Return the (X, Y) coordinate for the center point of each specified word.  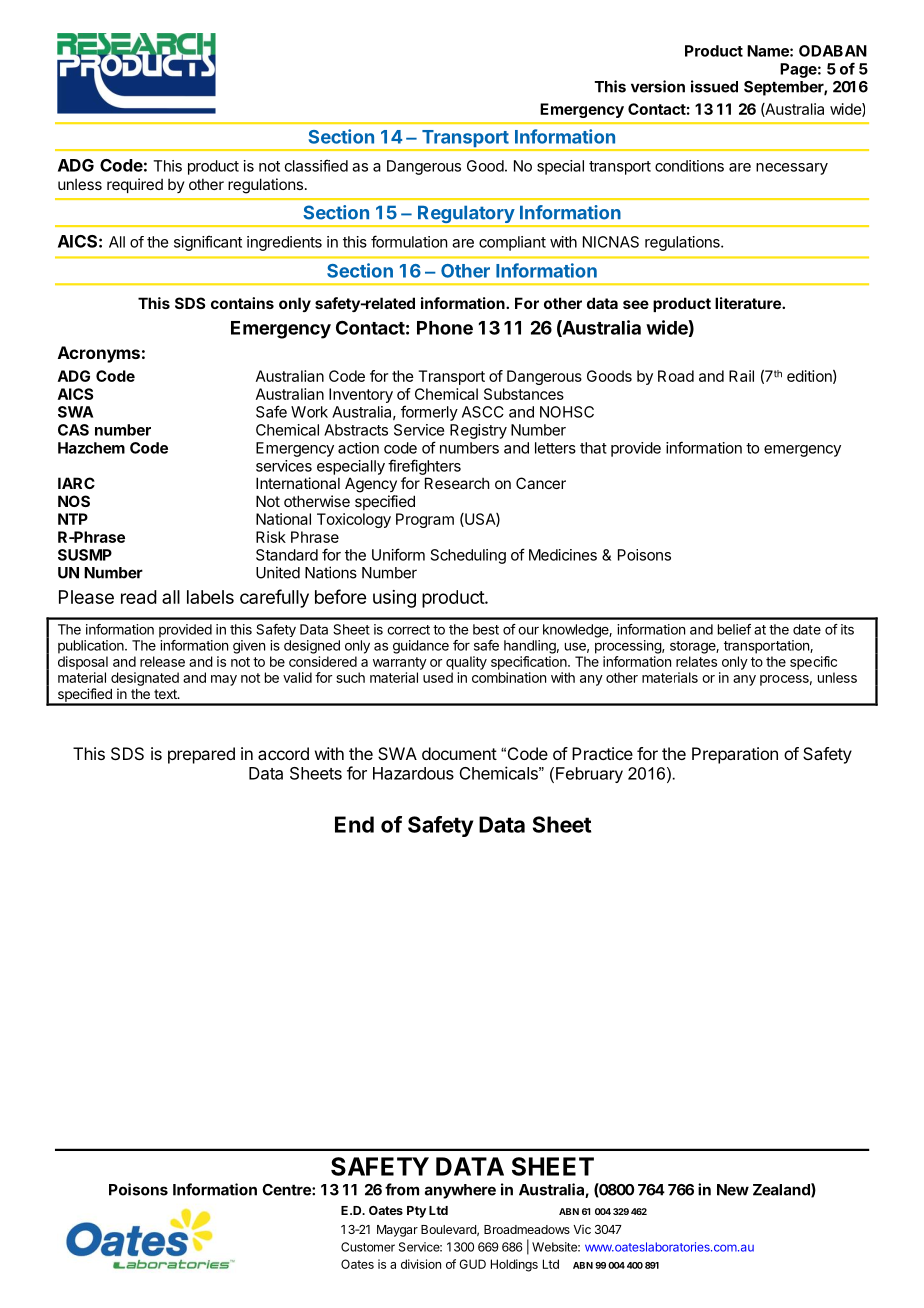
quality (466, 663)
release (162, 661)
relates (696, 661)
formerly (429, 413)
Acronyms (99, 354)
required (135, 185)
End (354, 824)
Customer (368, 1247)
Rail (741, 376)
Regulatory (466, 216)
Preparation (735, 755)
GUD (472, 1264)
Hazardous (413, 773)
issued (714, 86)
